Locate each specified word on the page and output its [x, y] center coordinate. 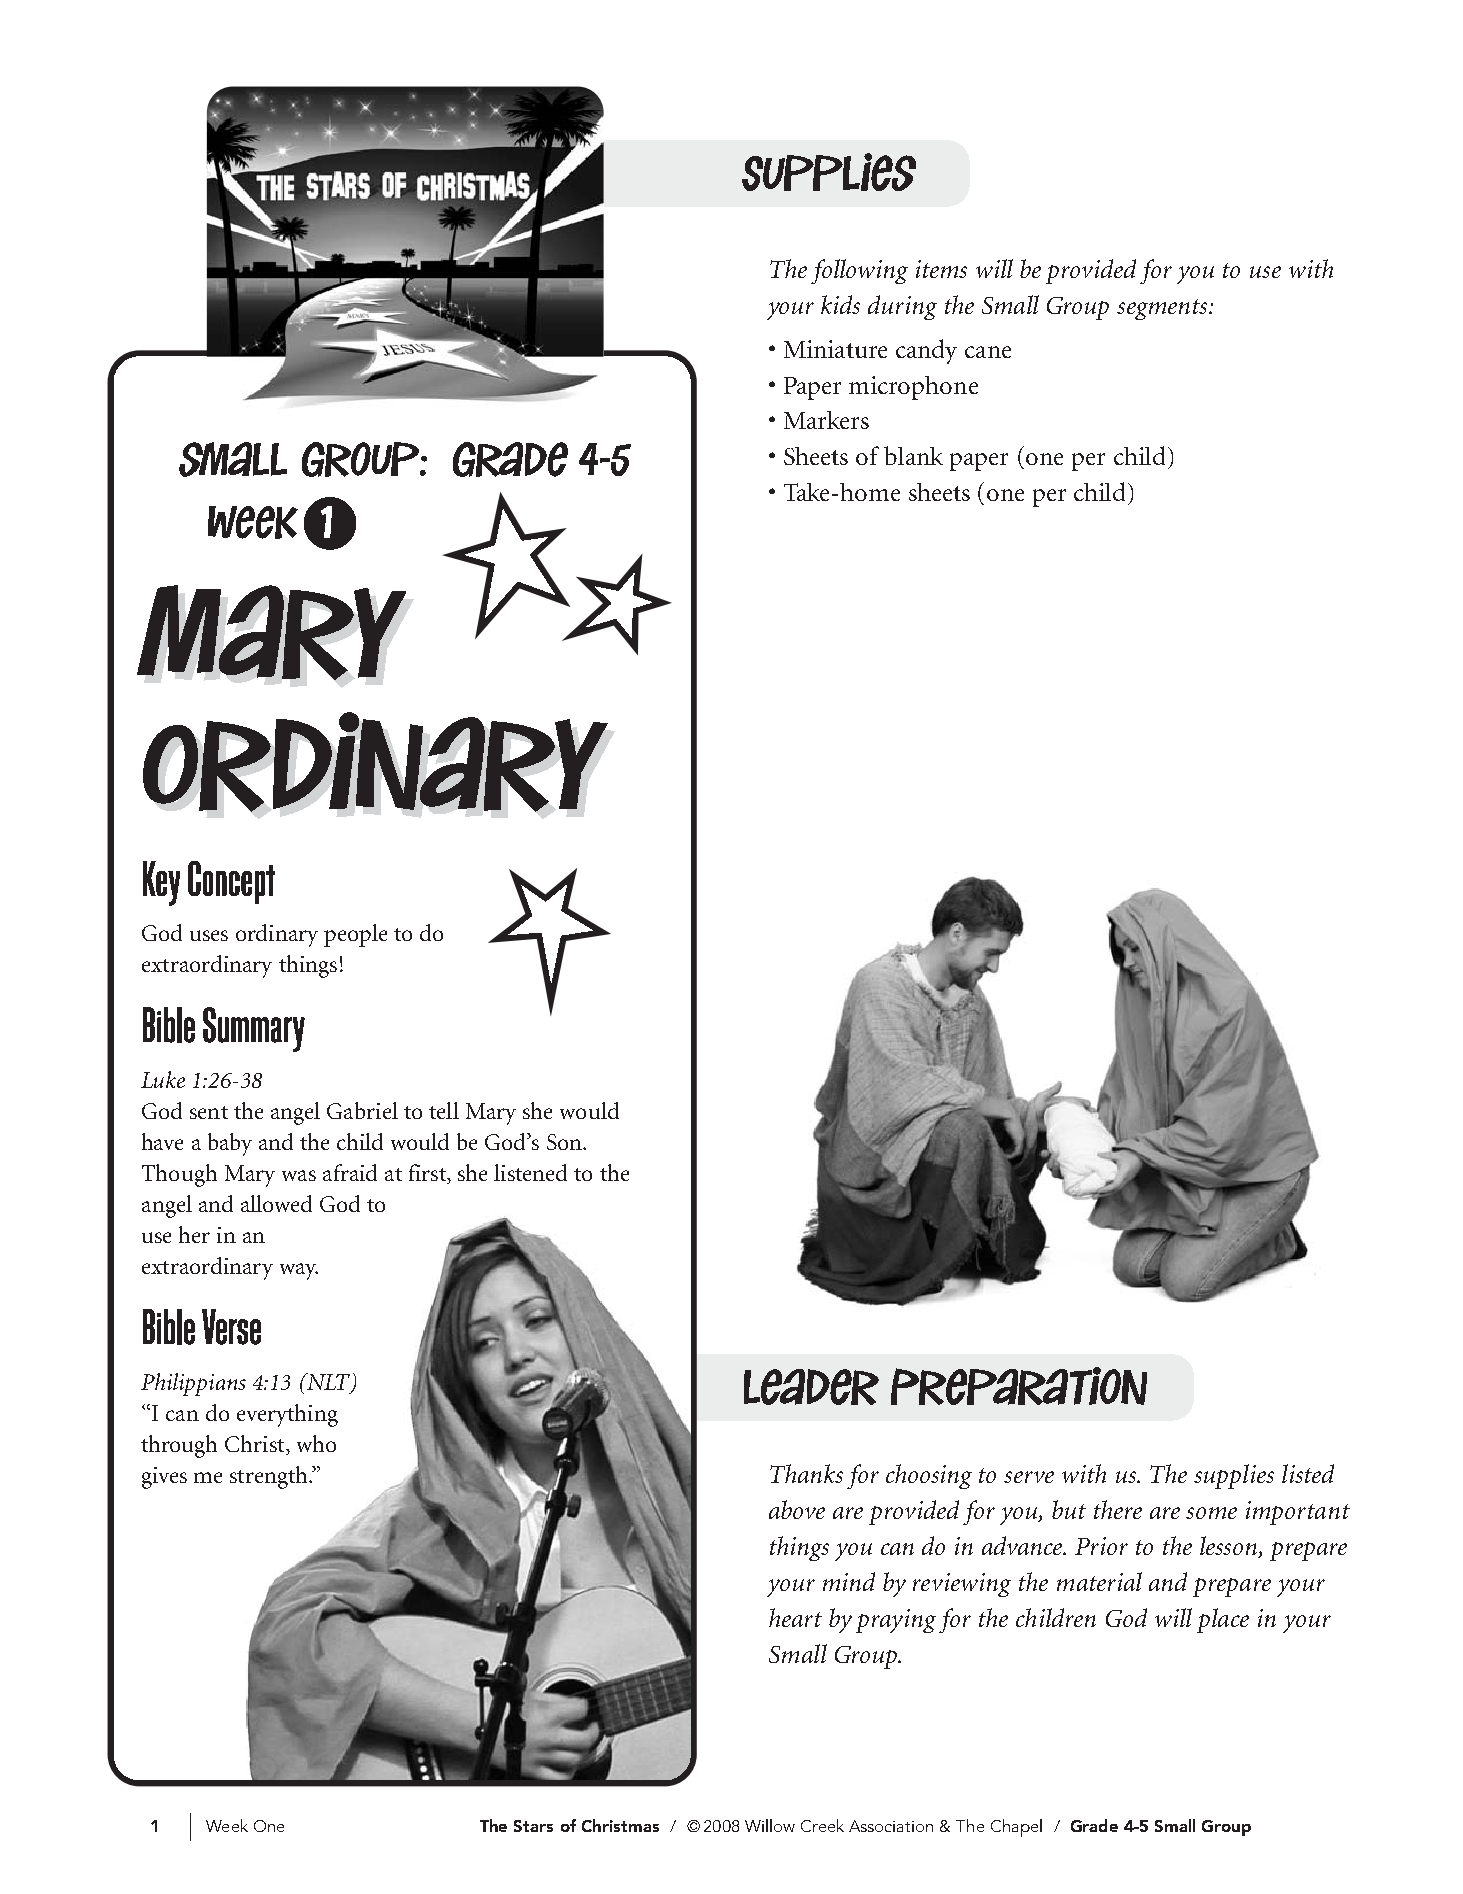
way [299, 1271]
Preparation [1019, 1386]
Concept [231, 882]
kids [840, 304]
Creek [822, 1825]
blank [913, 455]
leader [811, 1387]
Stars [533, 1826]
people [355, 935]
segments [1163, 309]
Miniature [835, 349]
